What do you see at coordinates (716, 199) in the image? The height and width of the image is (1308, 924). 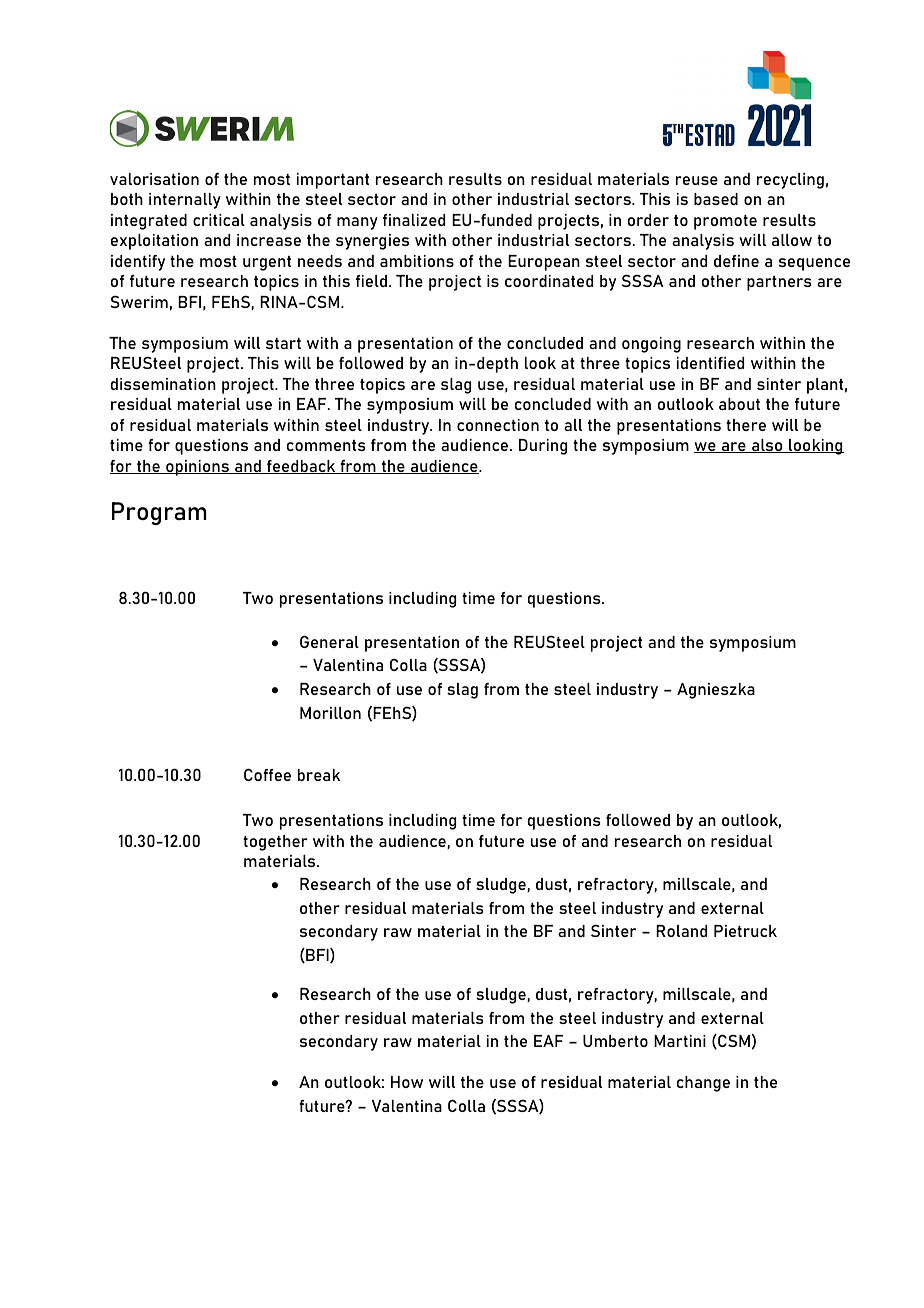 I see `based` at bounding box center [716, 199].
